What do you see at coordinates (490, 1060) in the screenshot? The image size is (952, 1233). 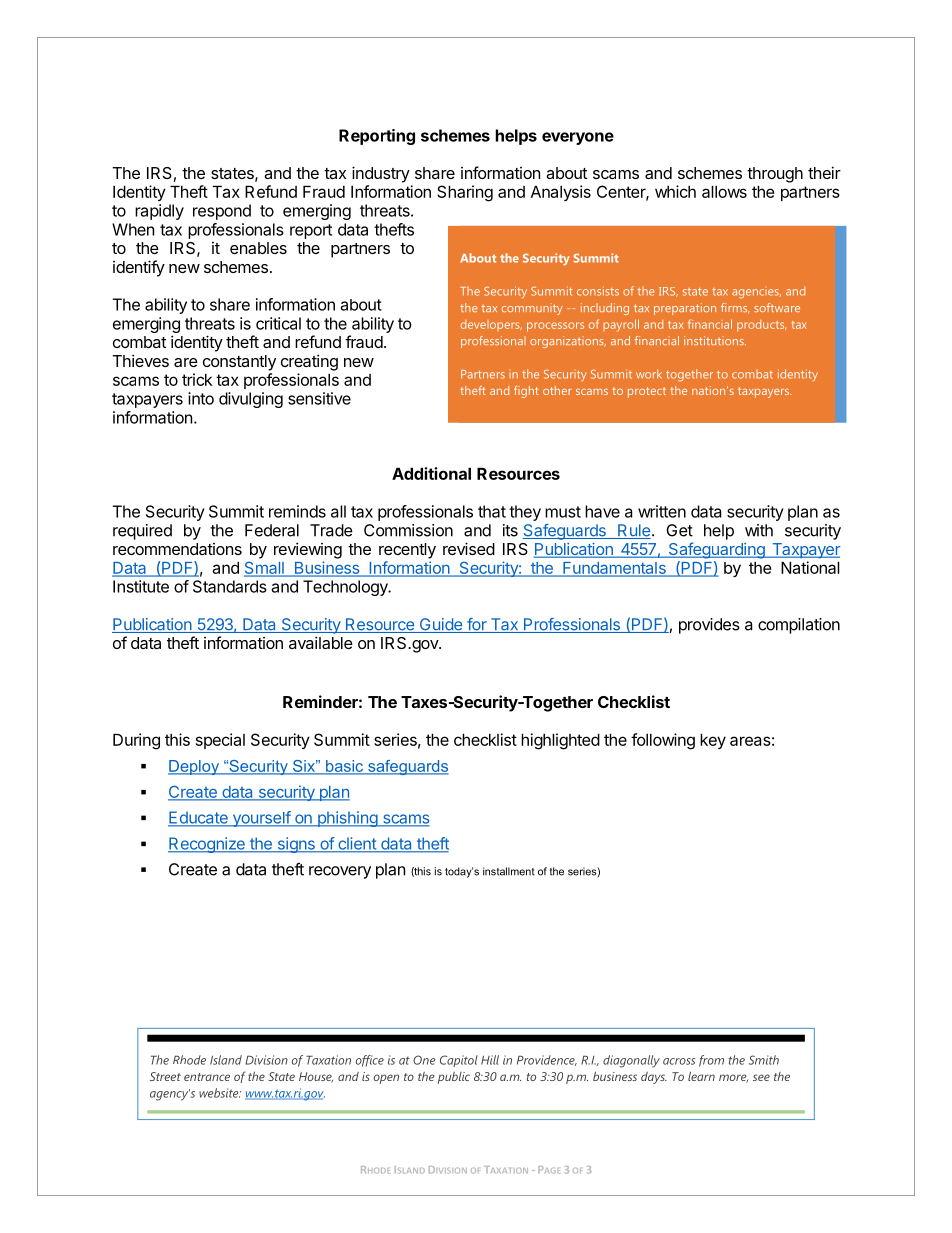 I see `Hill` at bounding box center [490, 1060].
